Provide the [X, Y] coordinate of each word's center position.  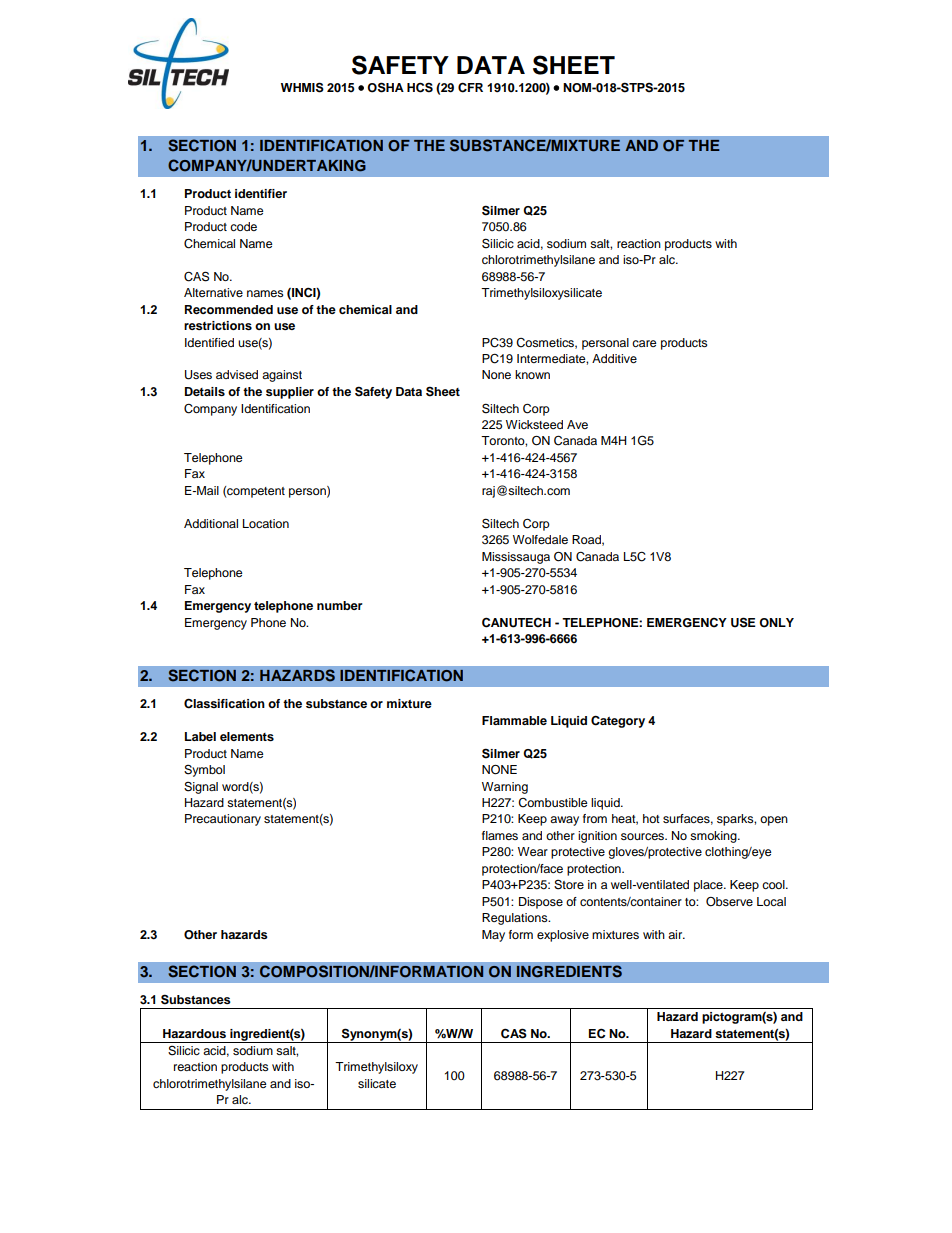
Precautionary [223, 820]
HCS [420, 87]
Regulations [516, 919]
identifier [261, 193]
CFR [470, 87]
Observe [729, 902]
